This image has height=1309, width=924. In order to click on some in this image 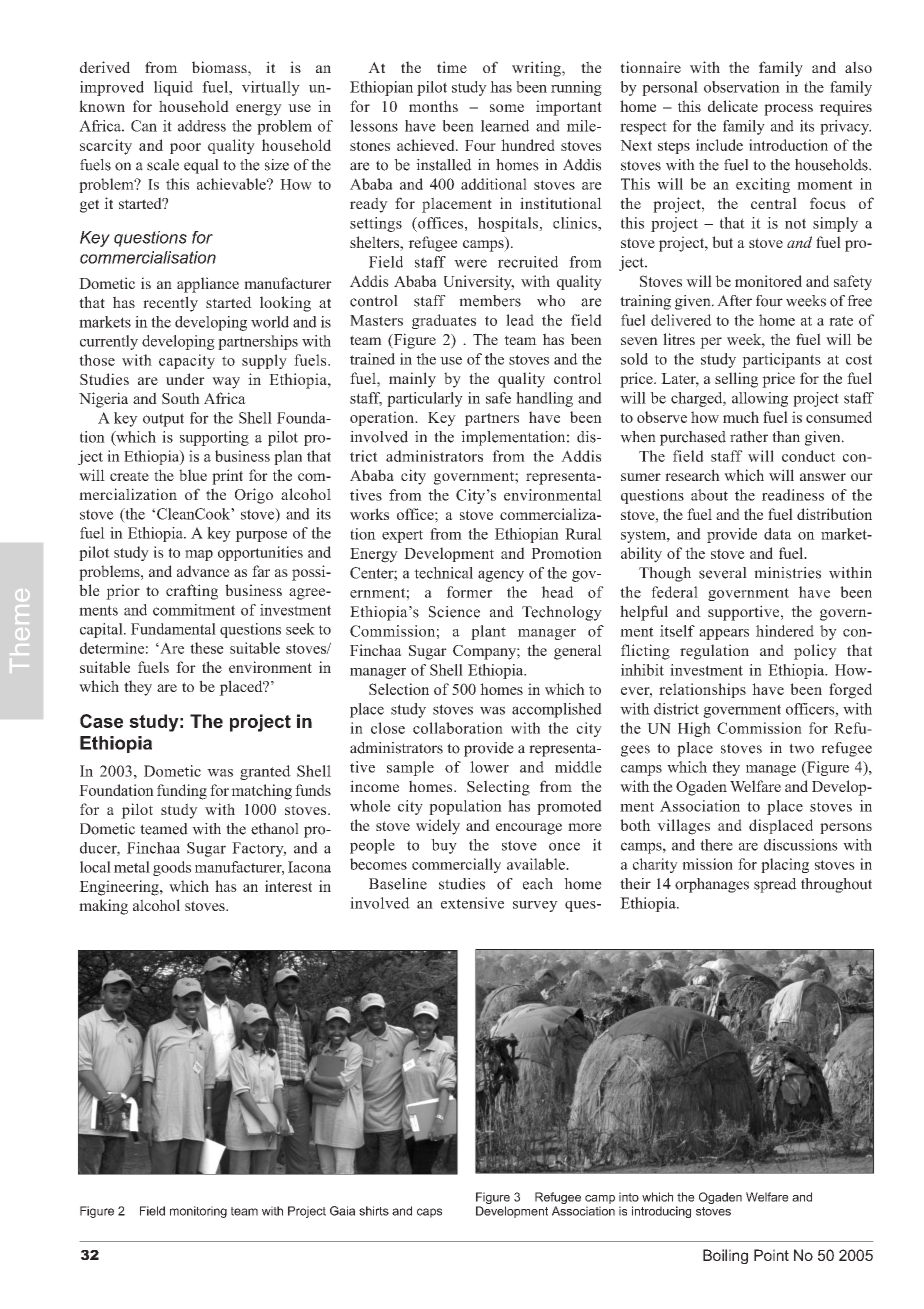, I will do `click(507, 108)`.
